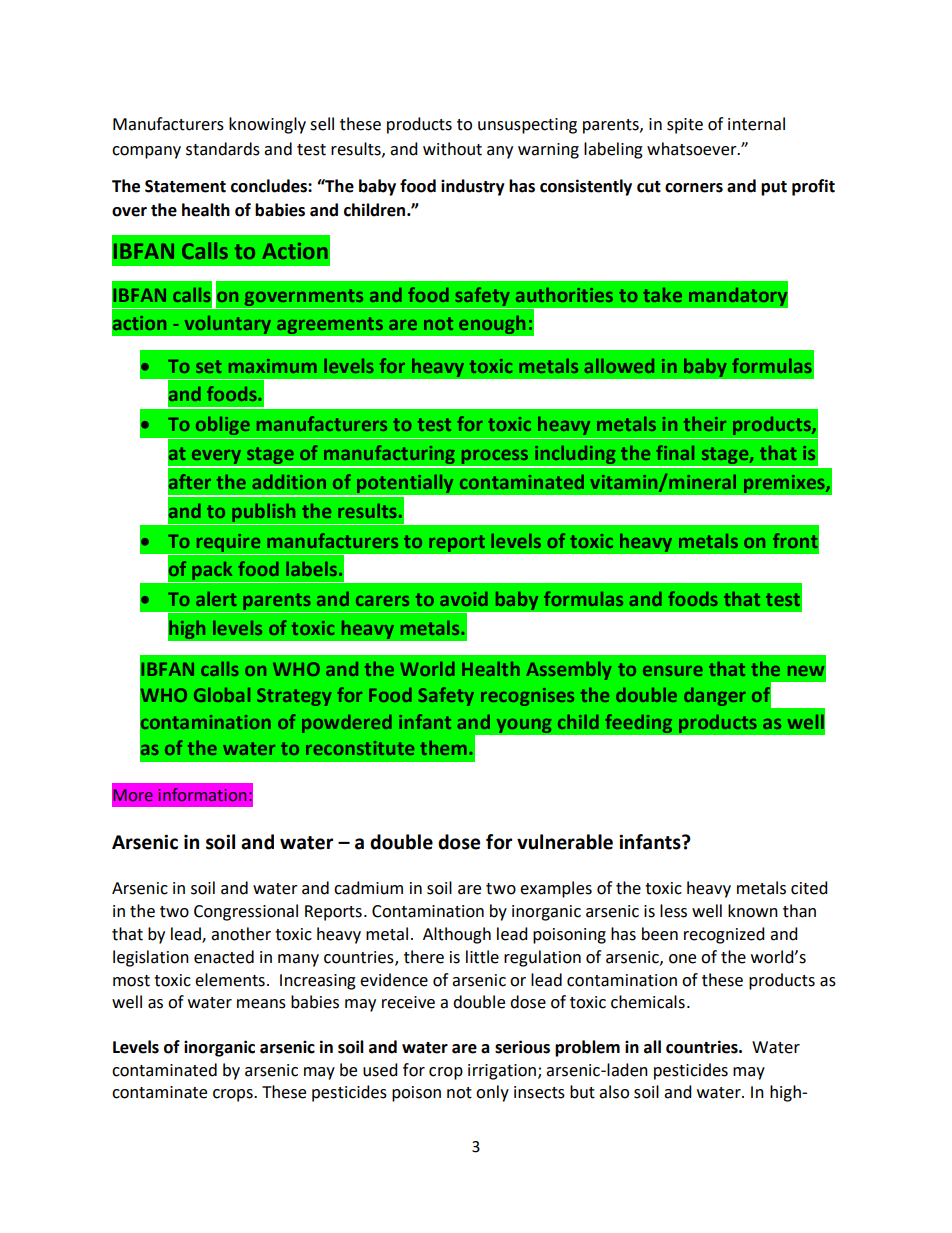 This page has height=1233, width=952. Describe the element at coordinates (464, 598) in the page. I see `avoid` at that location.
